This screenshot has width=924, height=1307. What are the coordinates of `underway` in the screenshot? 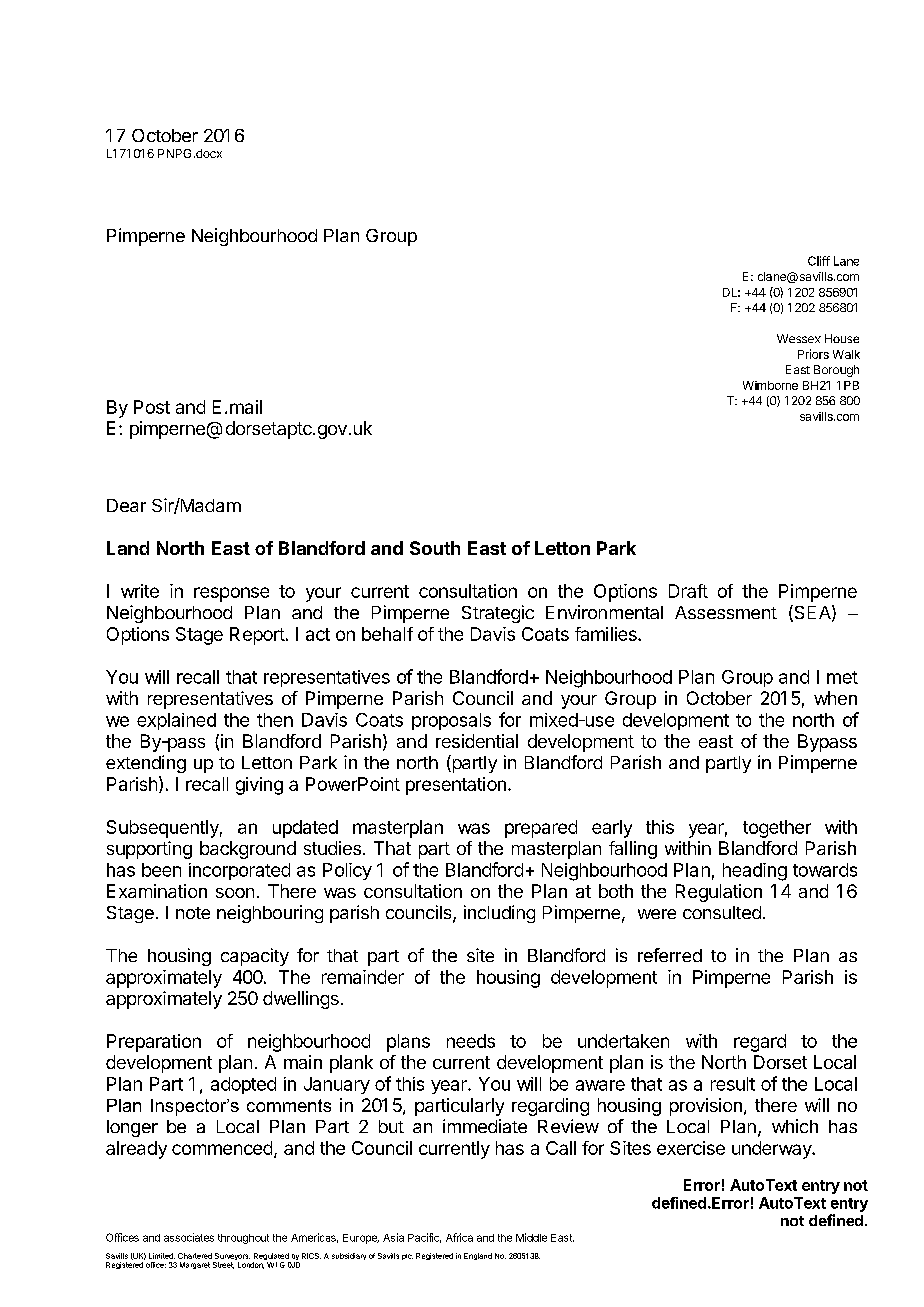 It's located at (773, 1150).
